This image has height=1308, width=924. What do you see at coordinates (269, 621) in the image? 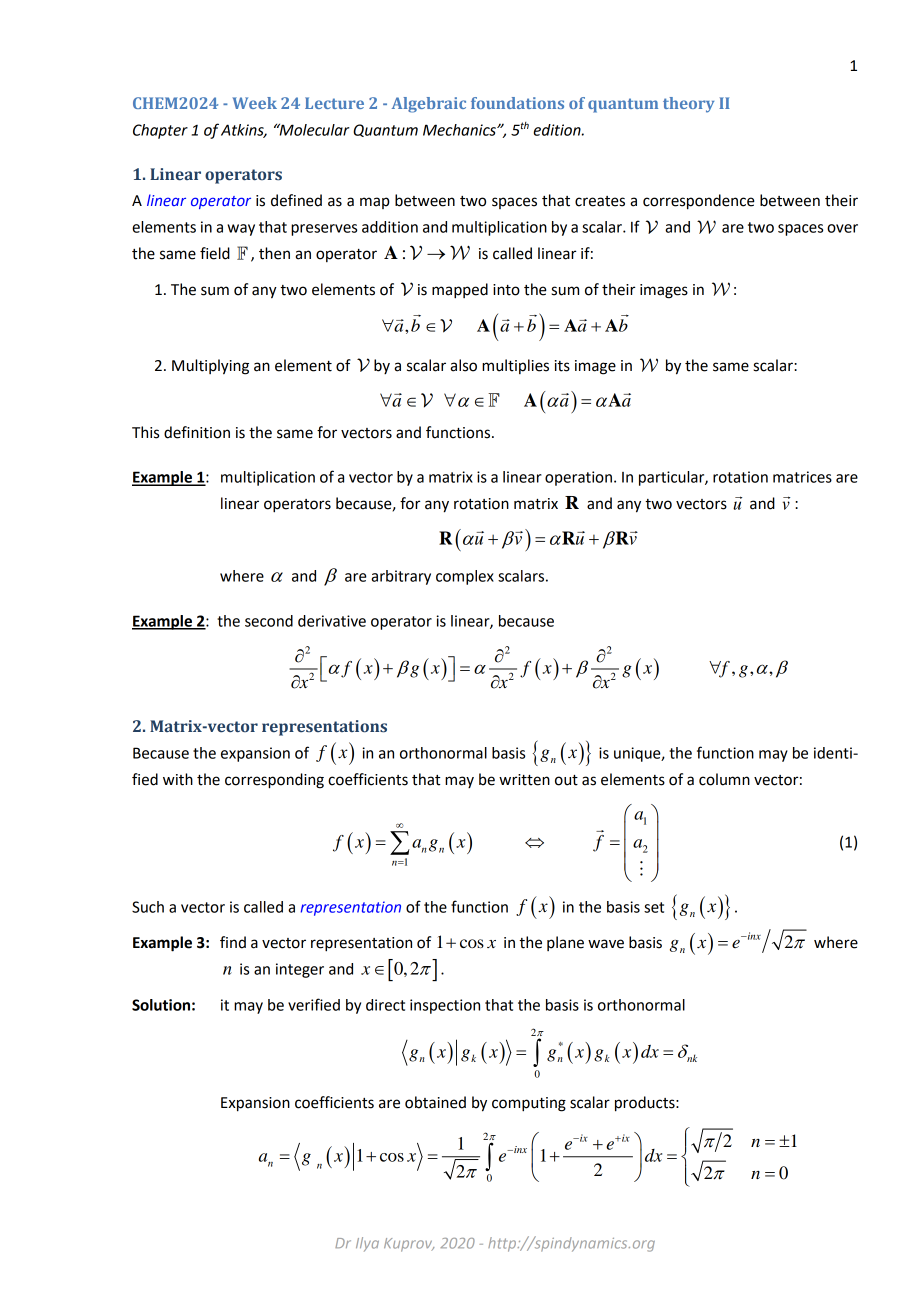
I see `second` at bounding box center [269, 621].
